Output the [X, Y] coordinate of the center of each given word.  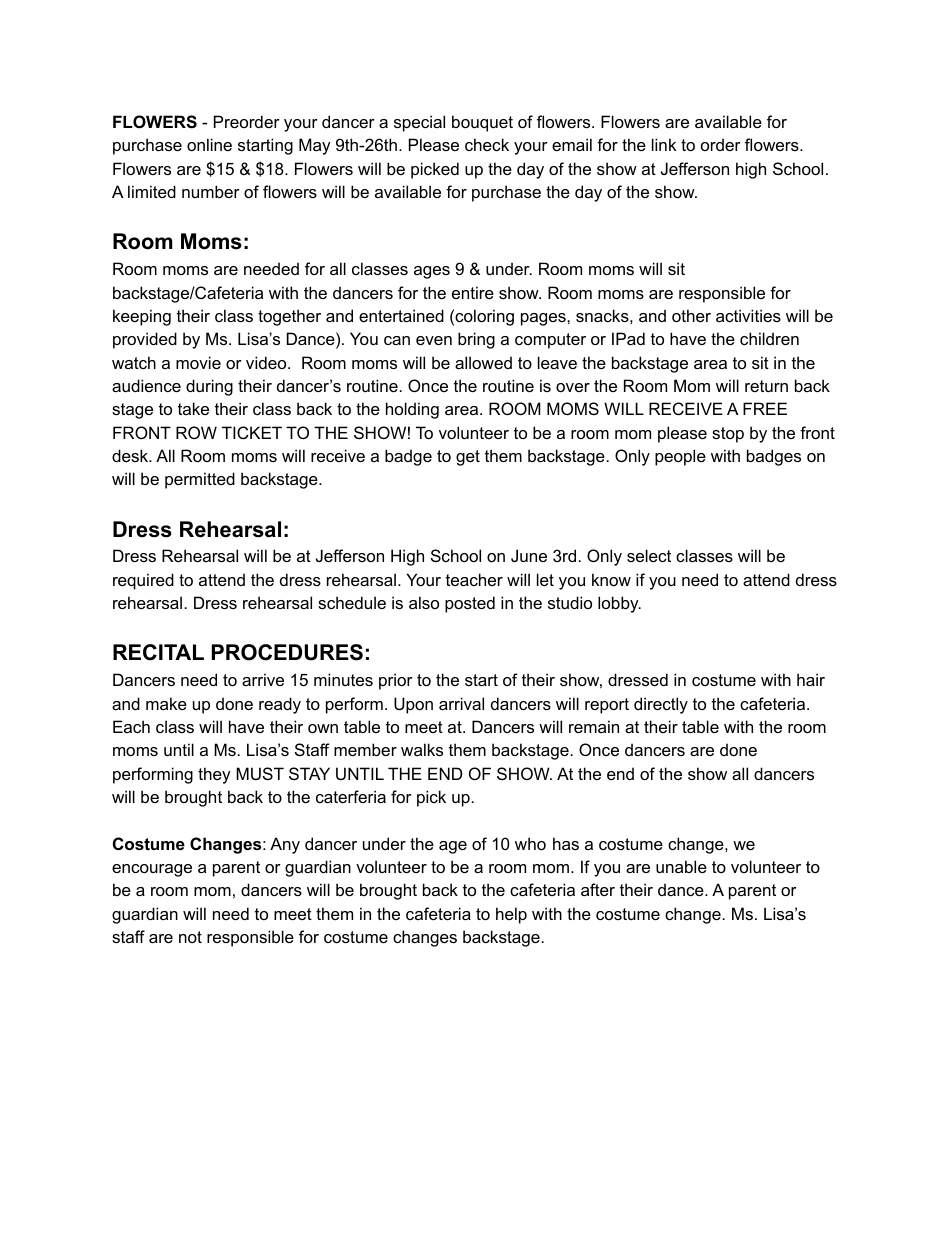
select [649, 555]
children [769, 338]
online [209, 144]
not [190, 937]
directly [661, 705]
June [529, 555]
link [664, 144]
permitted [200, 480]
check [487, 144]
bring [476, 340]
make [166, 703]
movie [198, 362]
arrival [461, 703]
